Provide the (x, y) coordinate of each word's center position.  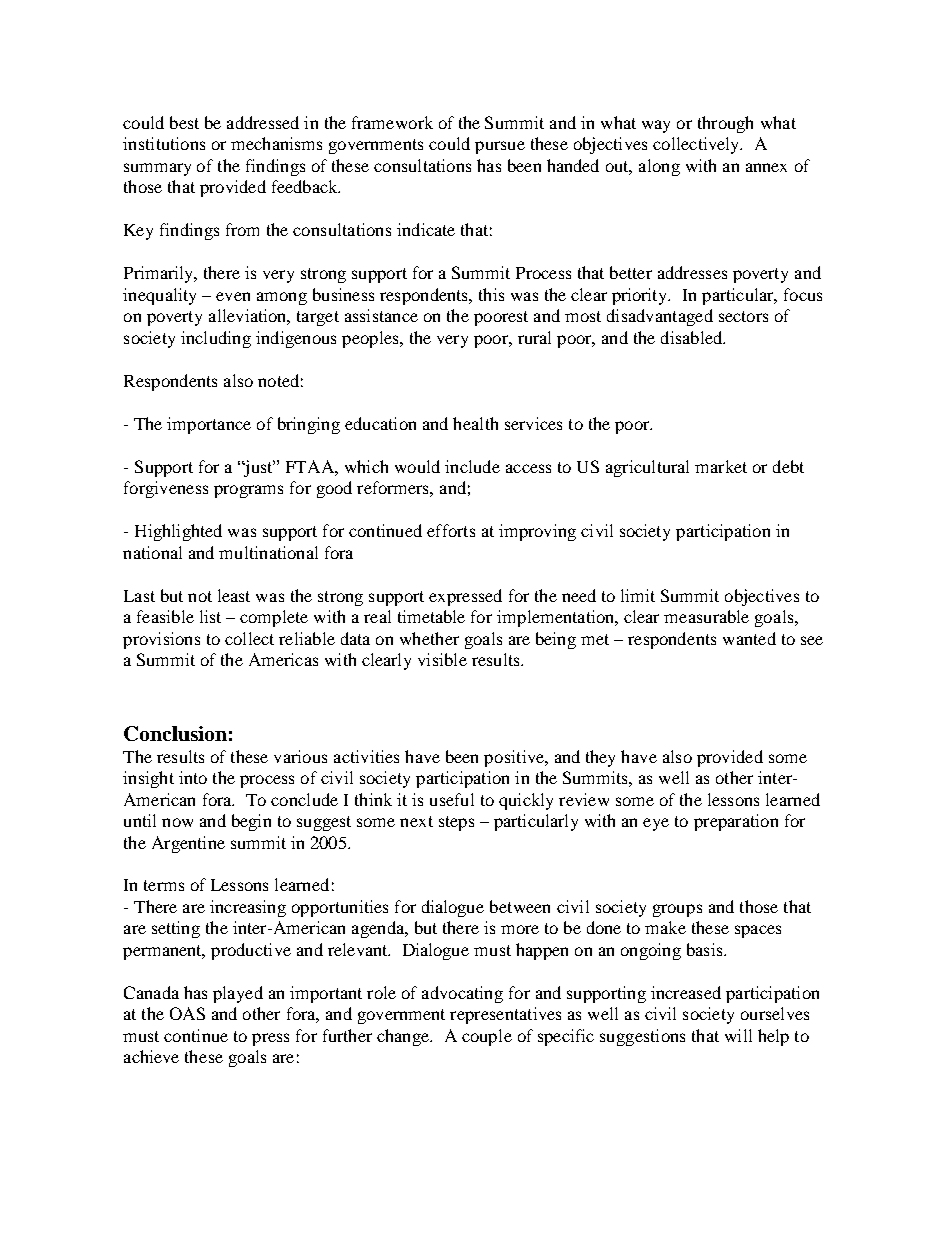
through (725, 124)
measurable (706, 616)
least (234, 595)
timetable (431, 616)
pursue (500, 147)
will (738, 1035)
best (184, 122)
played (238, 994)
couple (487, 1037)
